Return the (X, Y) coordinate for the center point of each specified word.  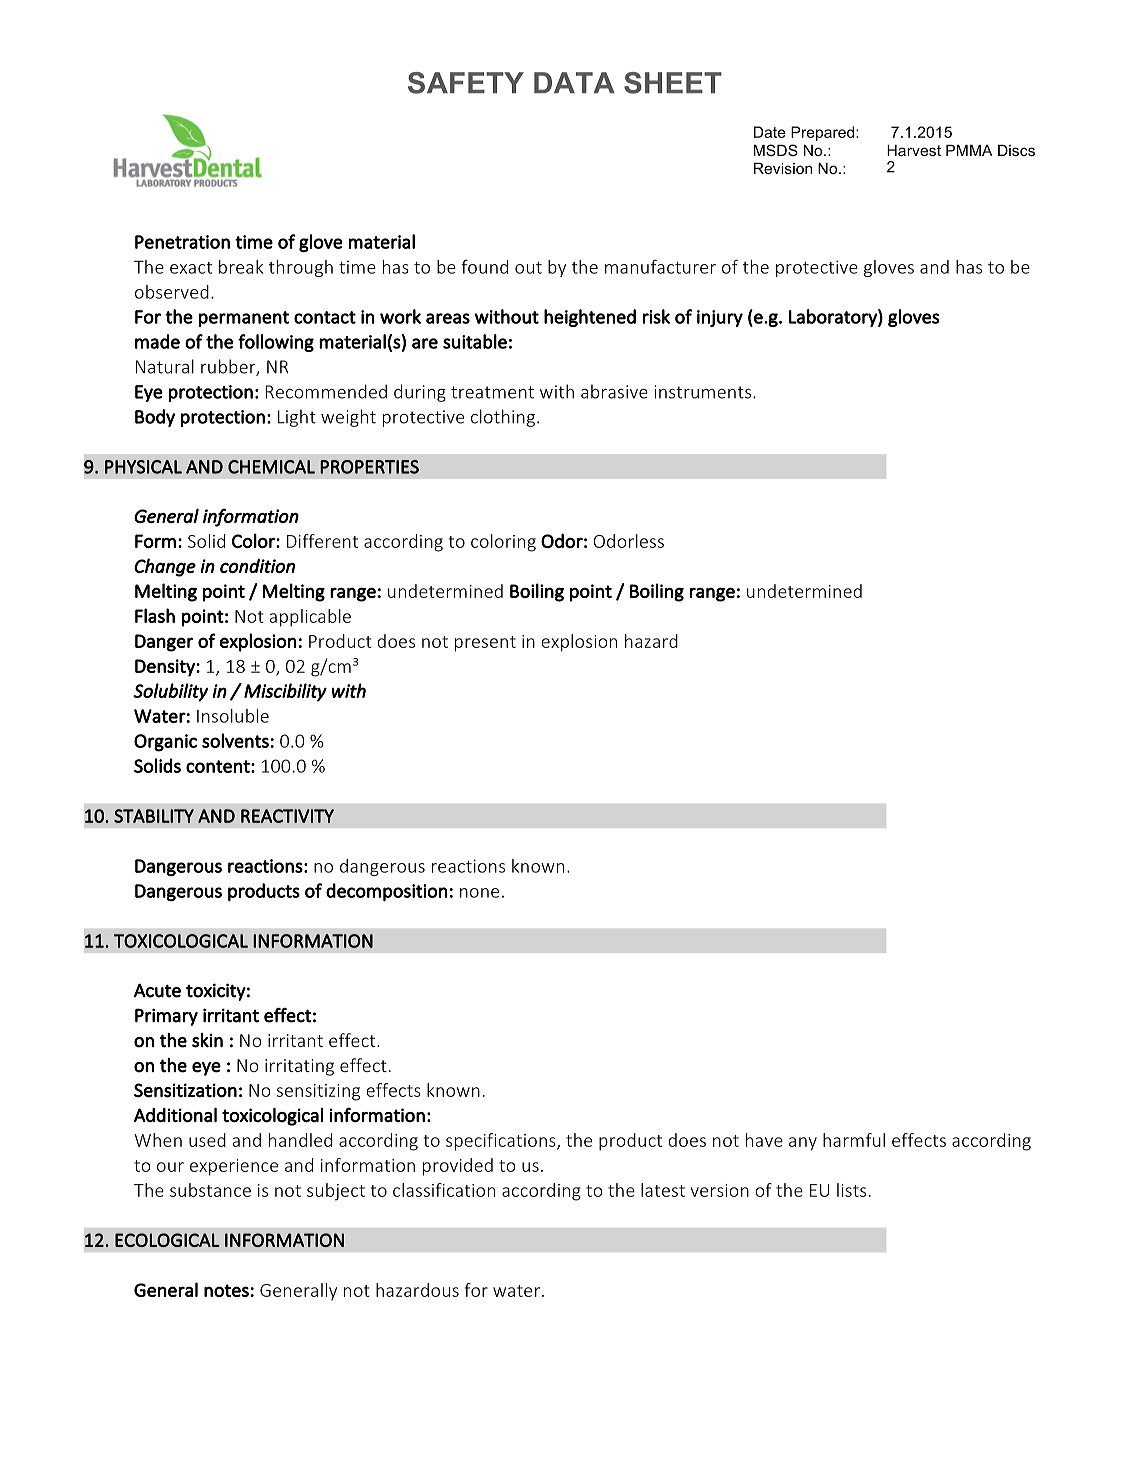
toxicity (216, 992)
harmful (854, 1140)
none (479, 893)
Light (297, 418)
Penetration (182, 242)
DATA (574, 82)
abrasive (614, 391)
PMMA (969, 150)
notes (226, 1290)
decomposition (387, 892)
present (485, 644)
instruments (702, 392)
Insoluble (233, 716)
